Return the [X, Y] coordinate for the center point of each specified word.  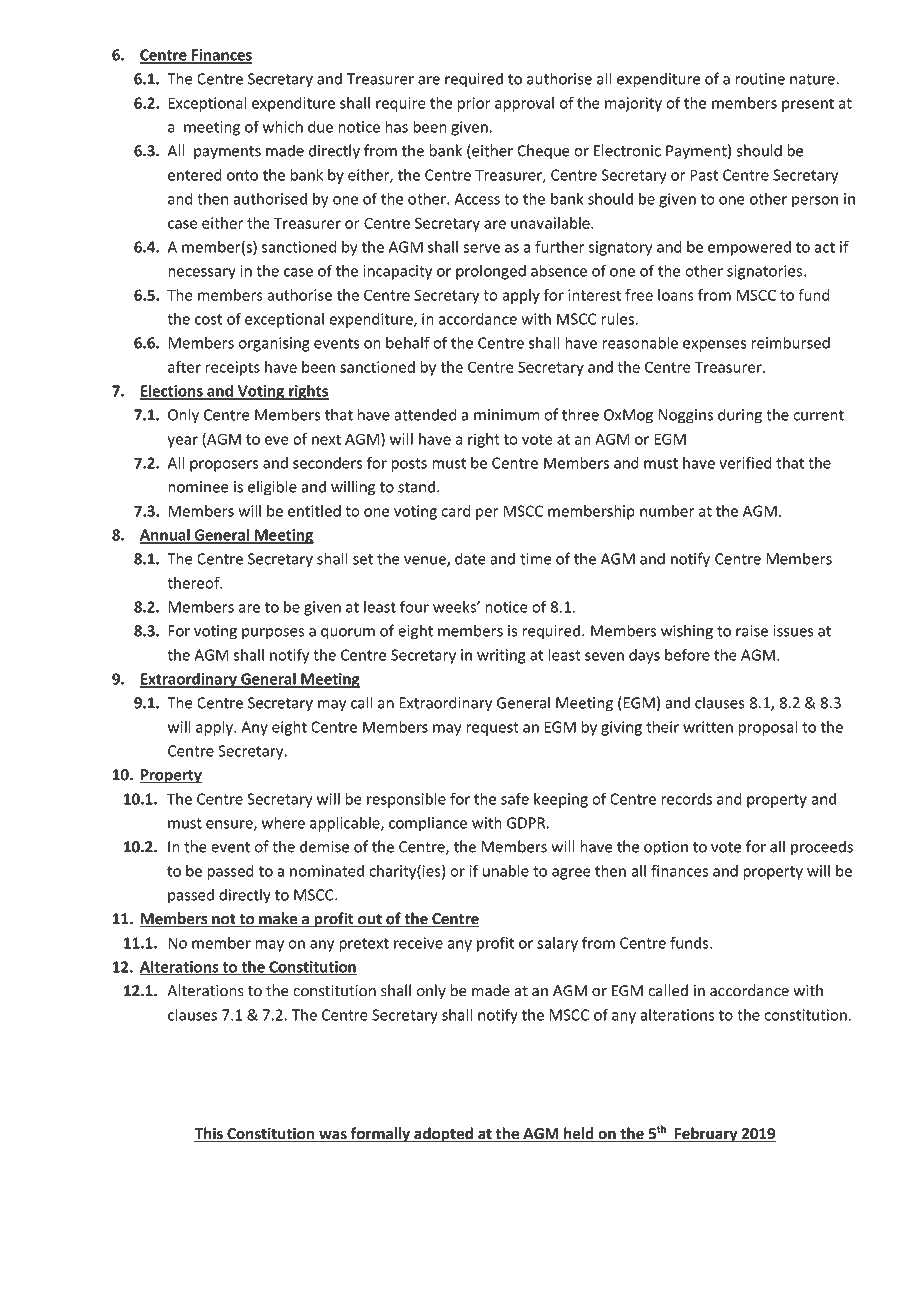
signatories [764, 272]
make [278, 919]
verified [745, 462]
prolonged [491, 272]
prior [474, 104]
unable [506, 870]
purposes [273, 634]
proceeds [822, 848]
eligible [272, 488]
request [492, 729]
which [283, 126]
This [209, 1134]
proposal [768, 728]
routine [760, 79]
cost [208, 319]
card [455, 511]
